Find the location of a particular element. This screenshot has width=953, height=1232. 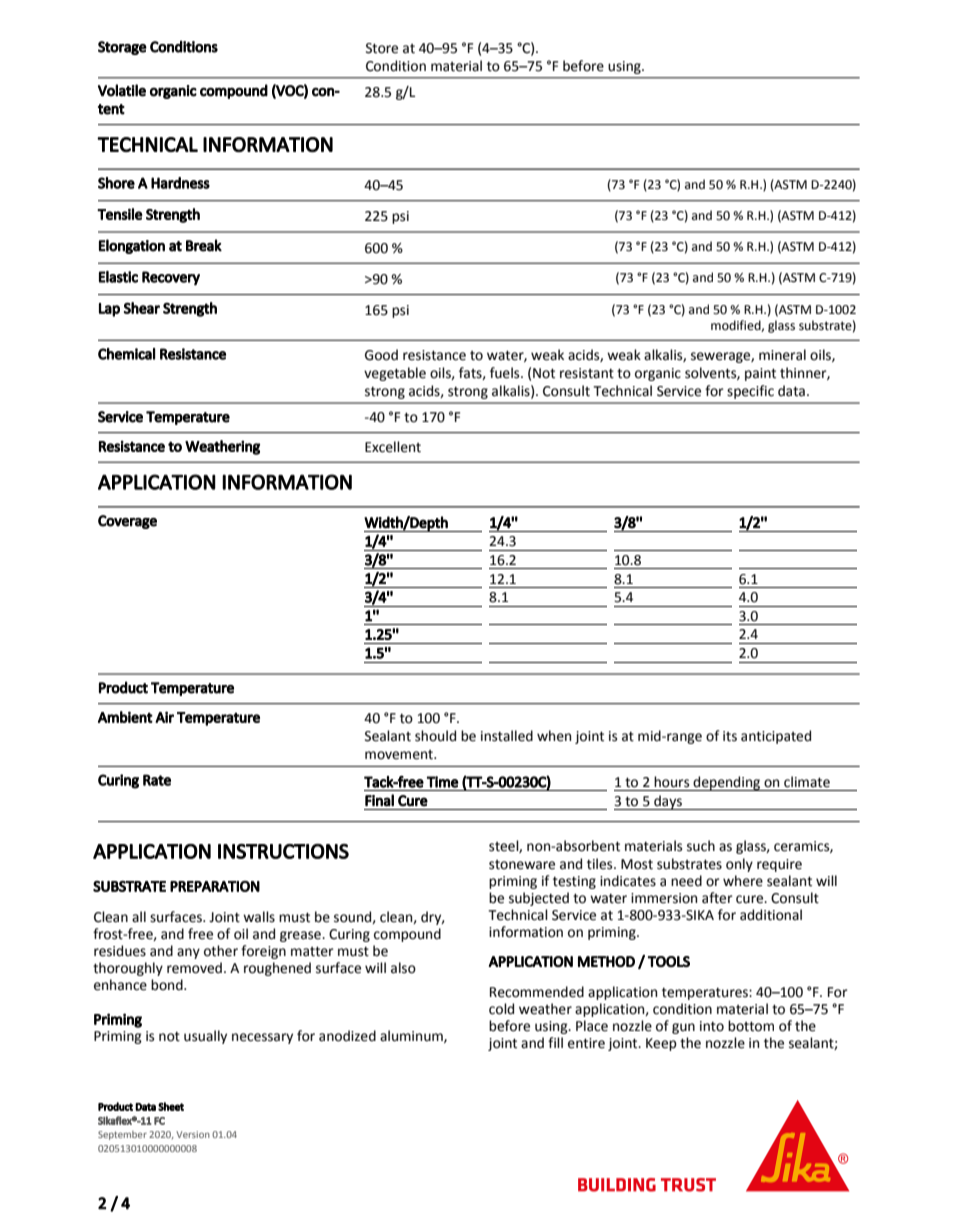

its is located at coordinates (730, 736).
